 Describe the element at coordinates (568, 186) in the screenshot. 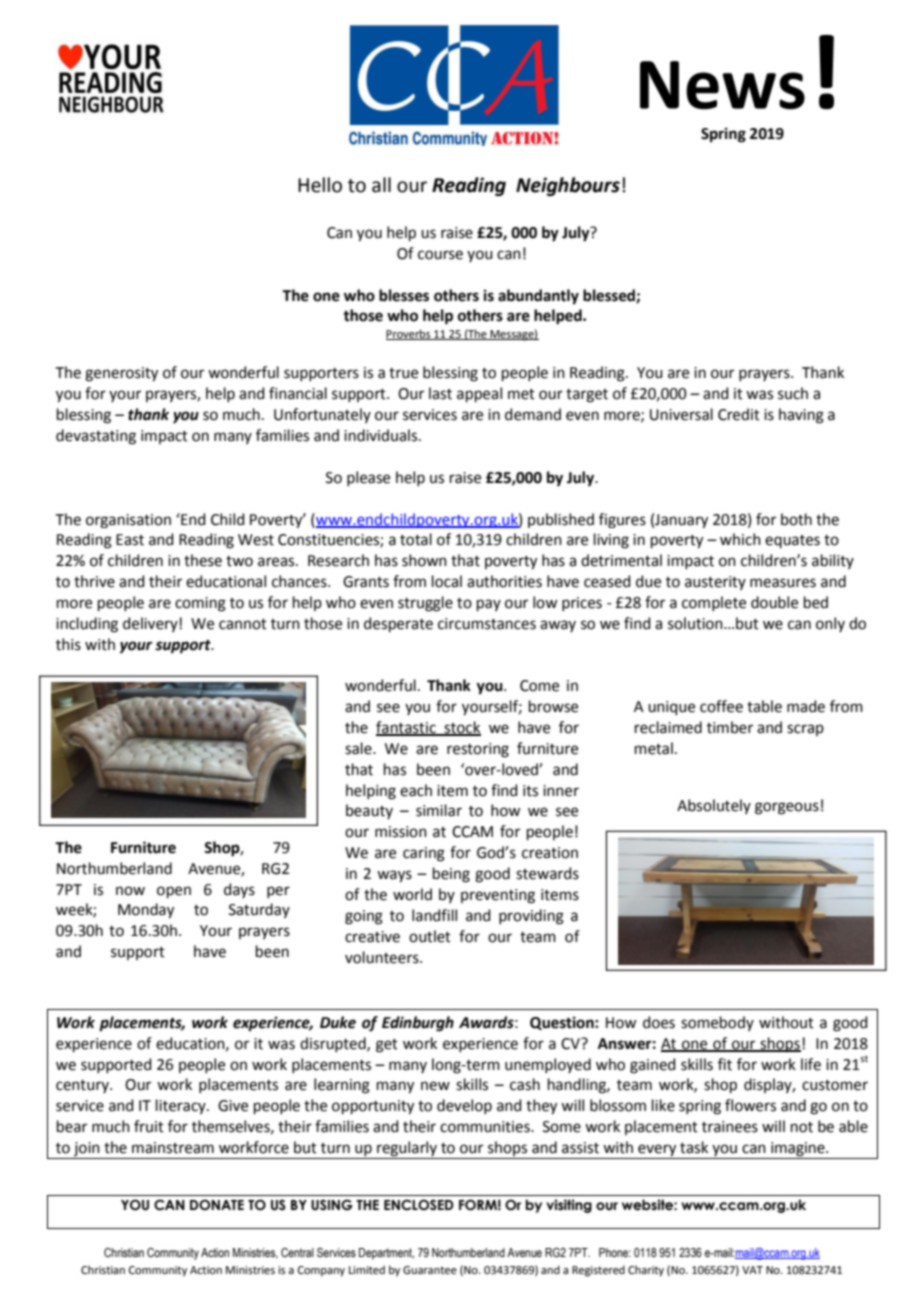

I see `Neighbours` at that location.
